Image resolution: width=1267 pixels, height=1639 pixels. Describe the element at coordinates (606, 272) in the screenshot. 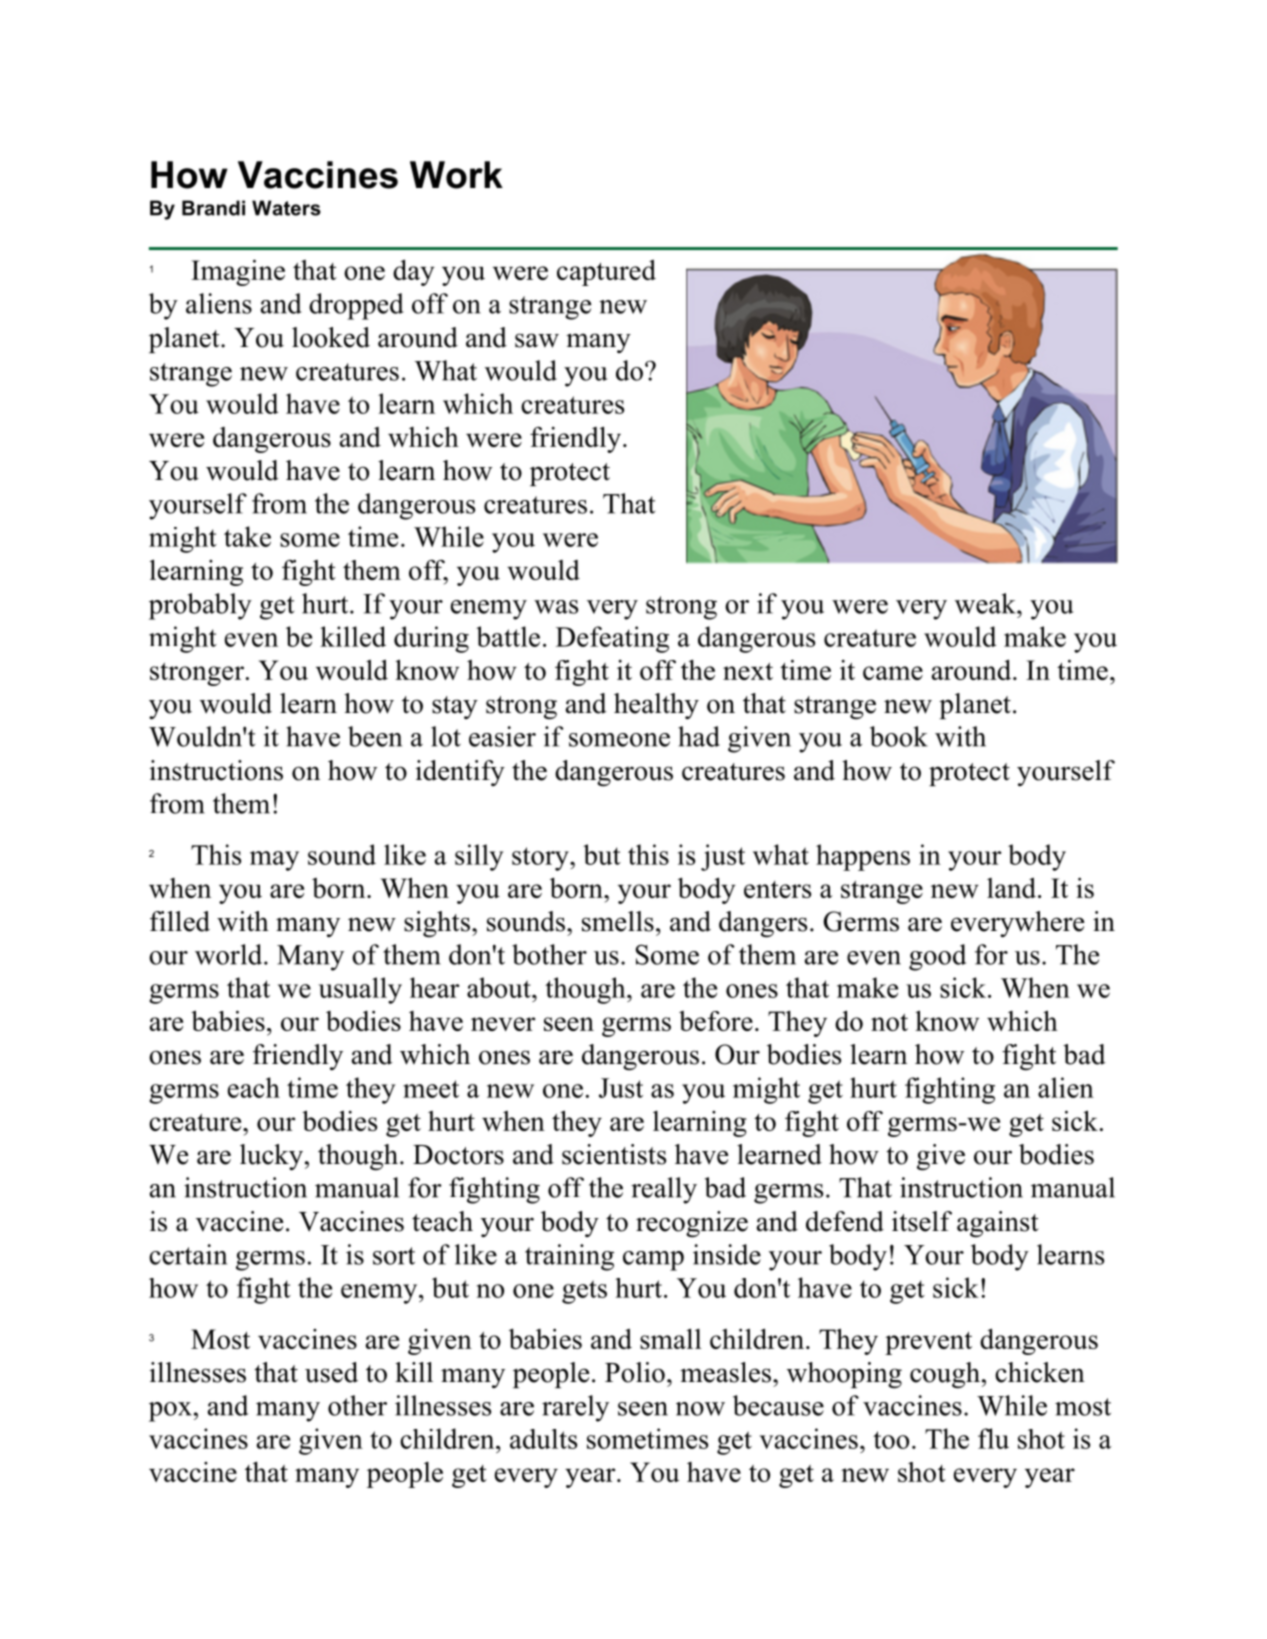

I see `captured` at that location.
